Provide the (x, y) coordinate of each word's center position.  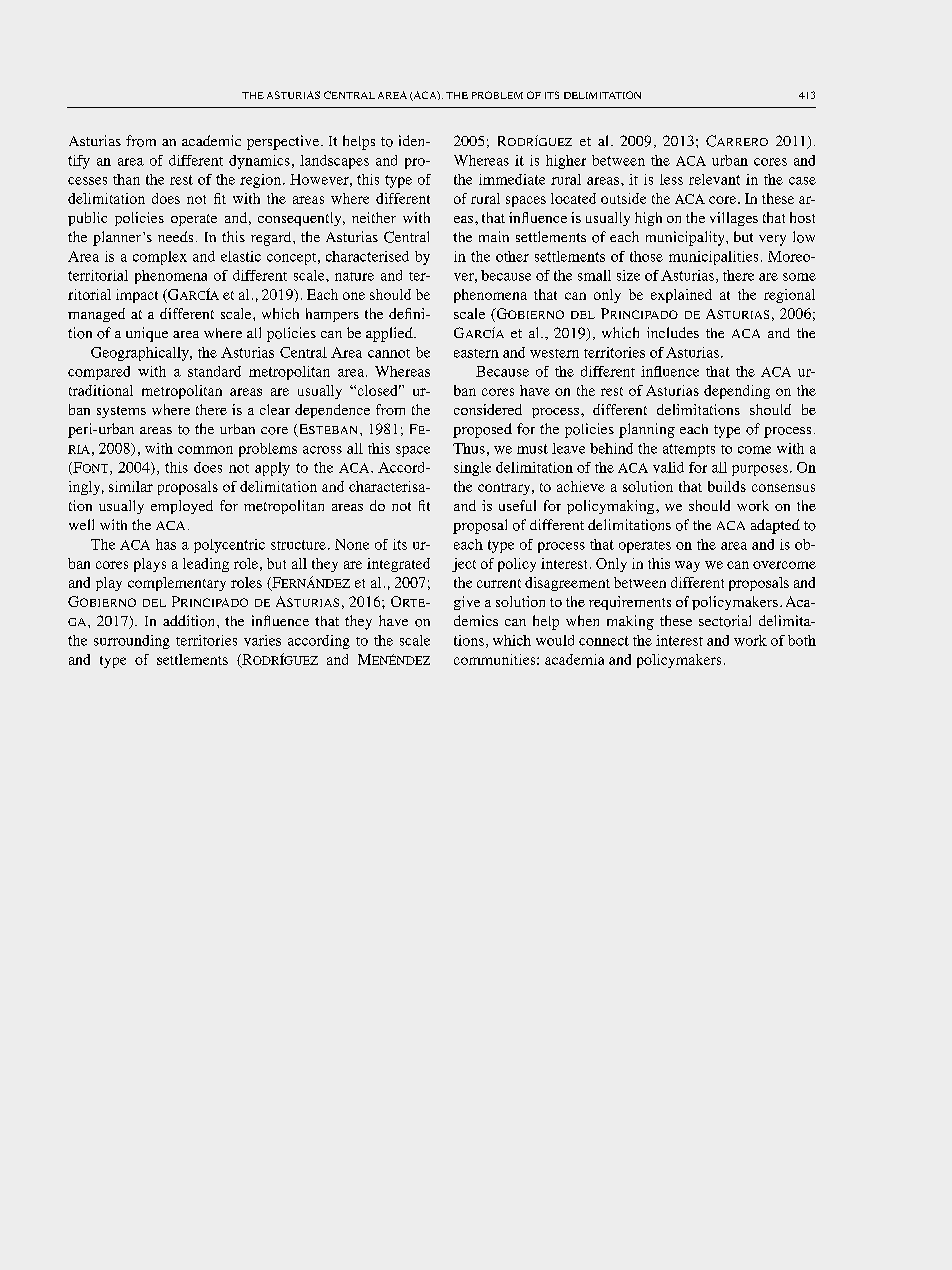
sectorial (725, 621)
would (555, 640)
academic (211, 140)
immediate (512, 179)
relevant (714, 179)
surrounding (132, 642)
